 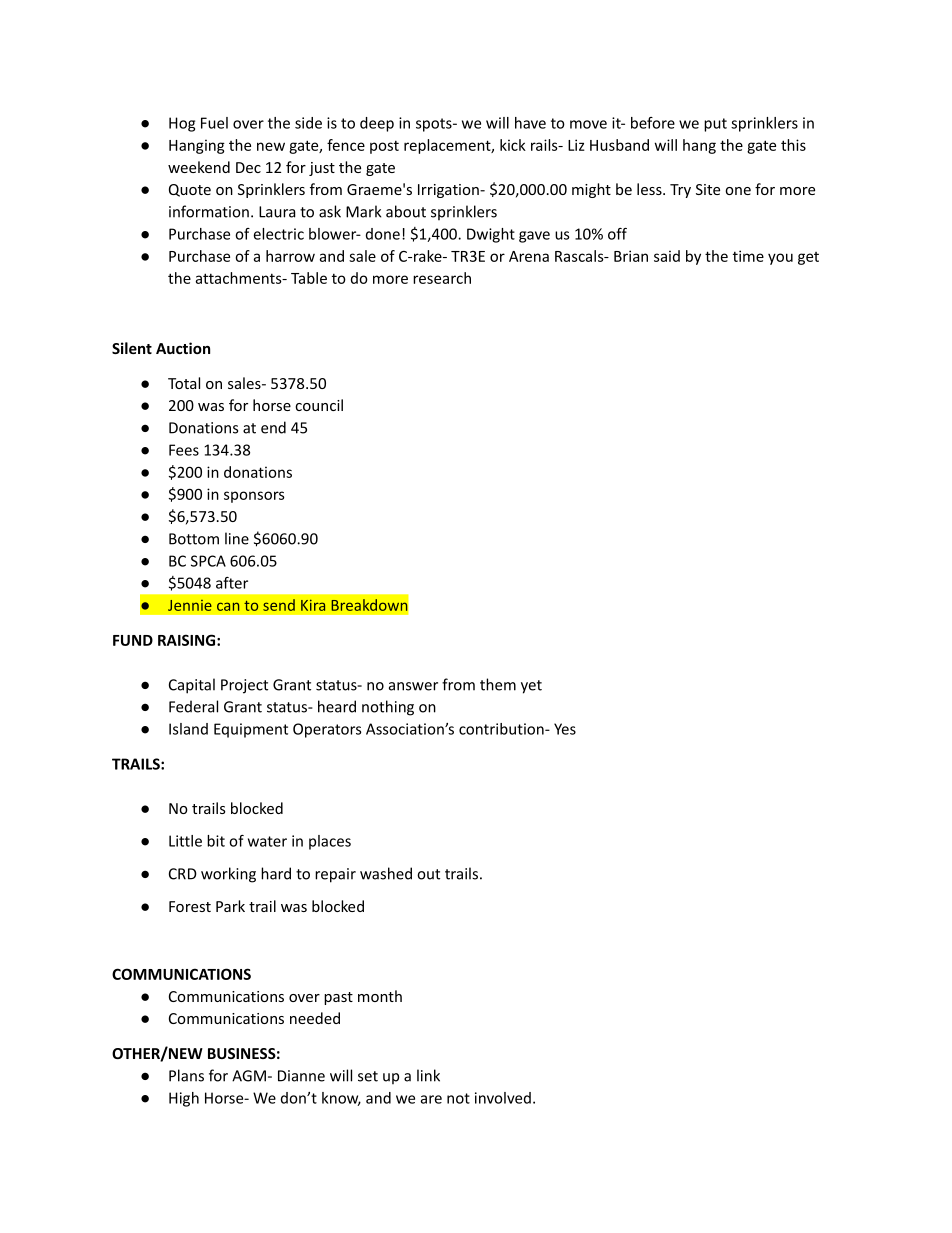 I want to click on them, so click(x=498, y=684).
